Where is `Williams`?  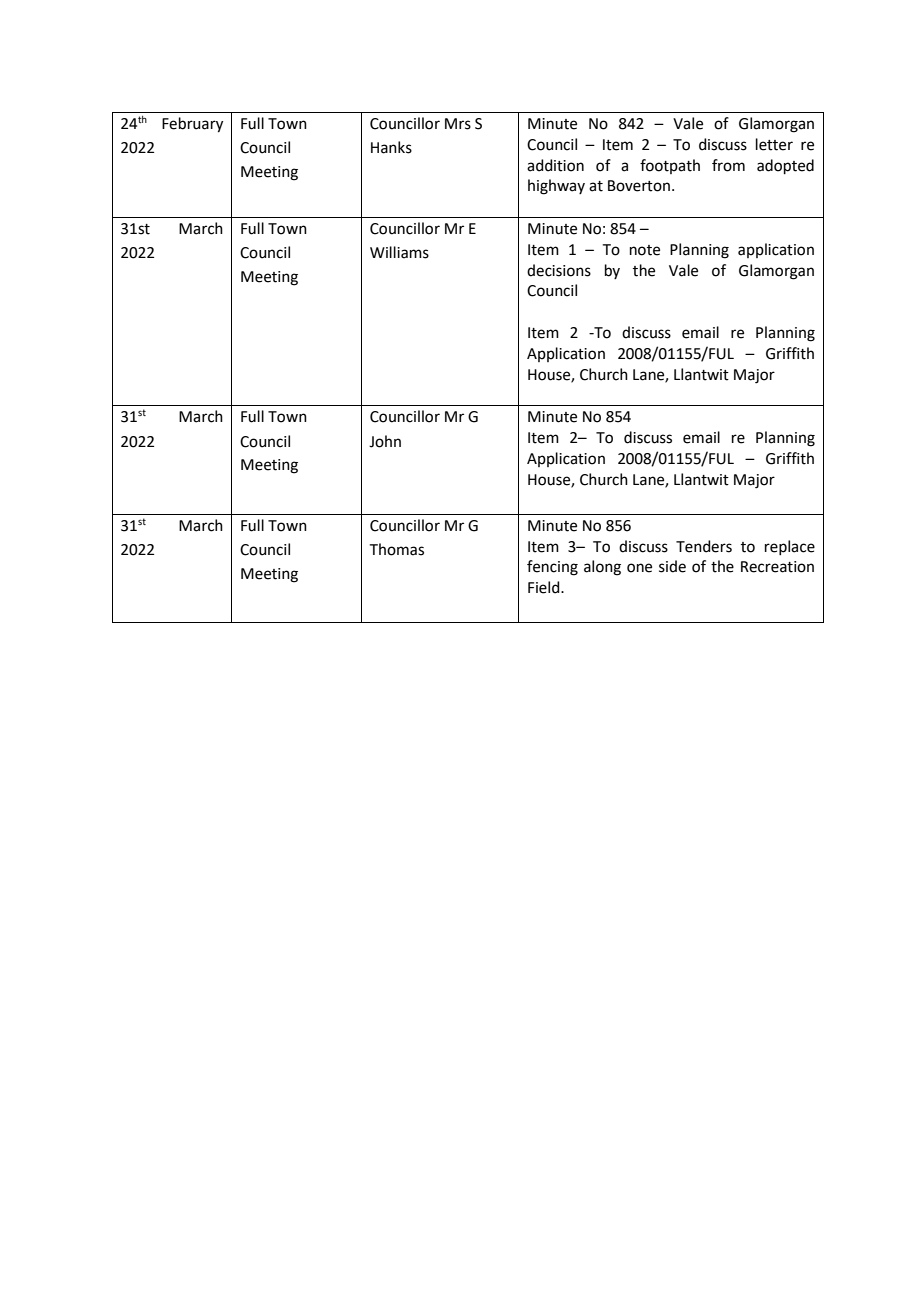
Williams is located at coordinates (399, 252).
